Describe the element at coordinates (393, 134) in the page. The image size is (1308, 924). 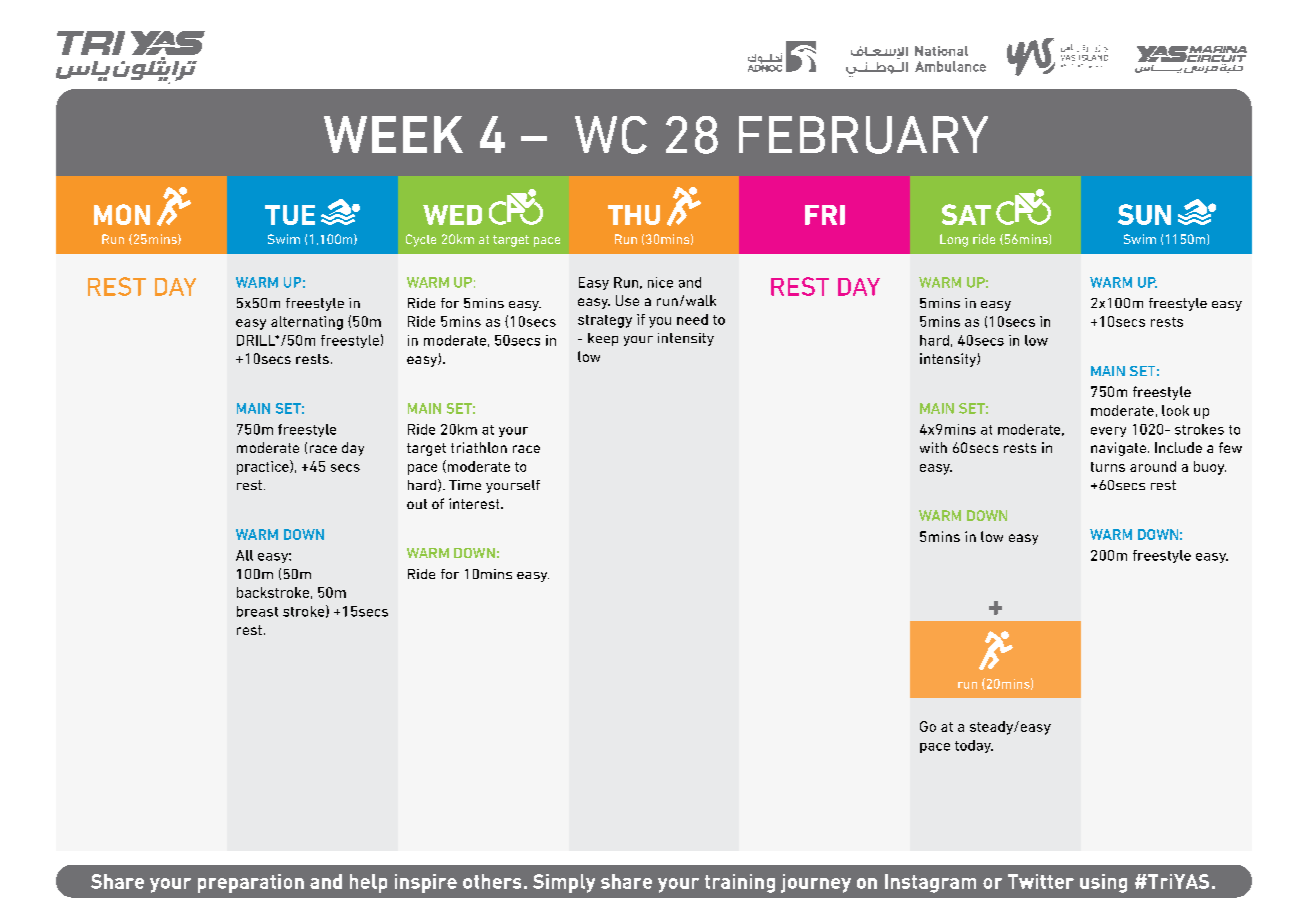
I see `WEEK` at that location.
